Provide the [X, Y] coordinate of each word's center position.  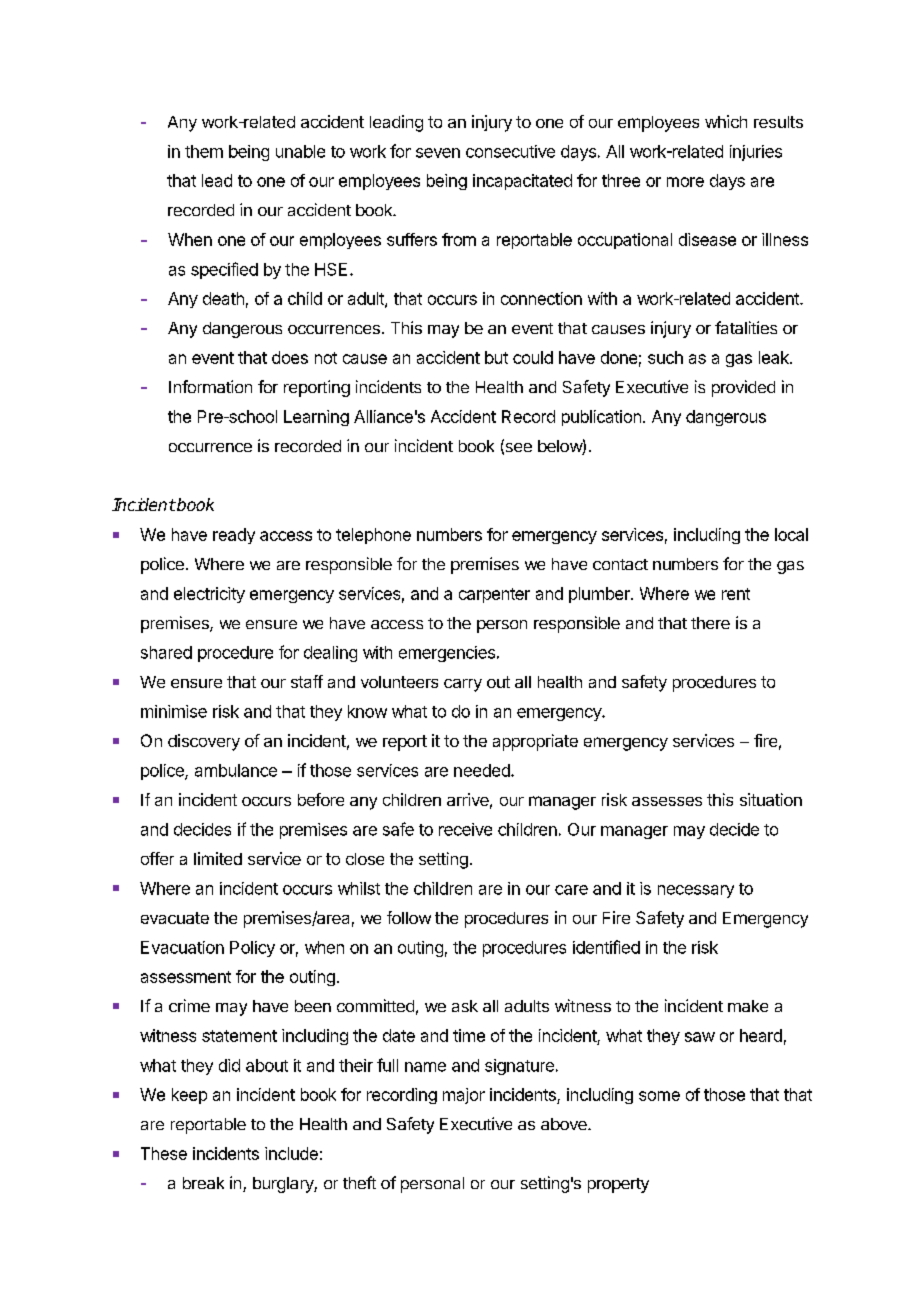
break [203, 1183]
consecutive [510, 151]
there [710, 623]
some [659, 1096]
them [204, 151]
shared [166, 652]
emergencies [447, 654]
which [726, 121]
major [464, 1096]
